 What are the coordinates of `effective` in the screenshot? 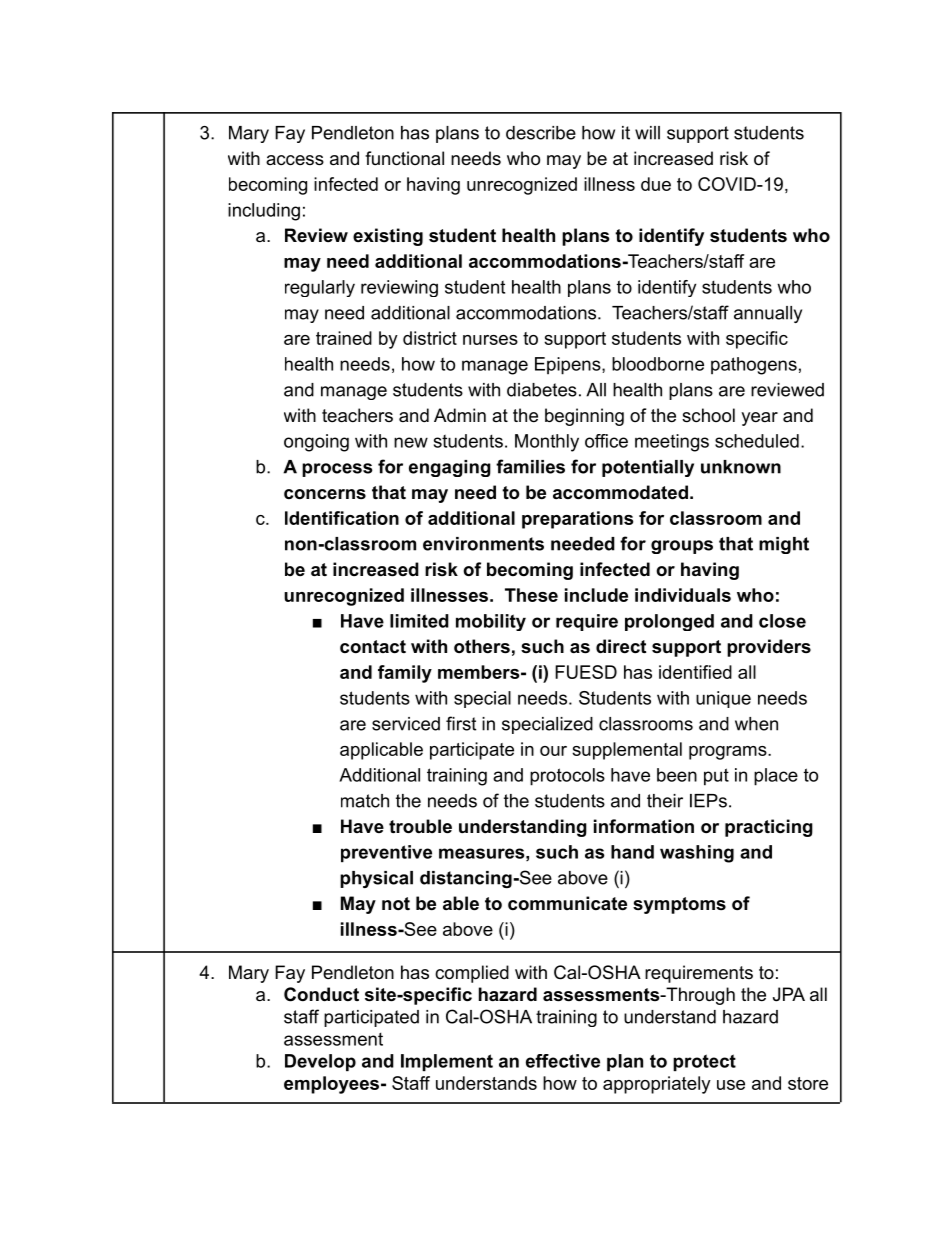 It's located at (563, 1061).
